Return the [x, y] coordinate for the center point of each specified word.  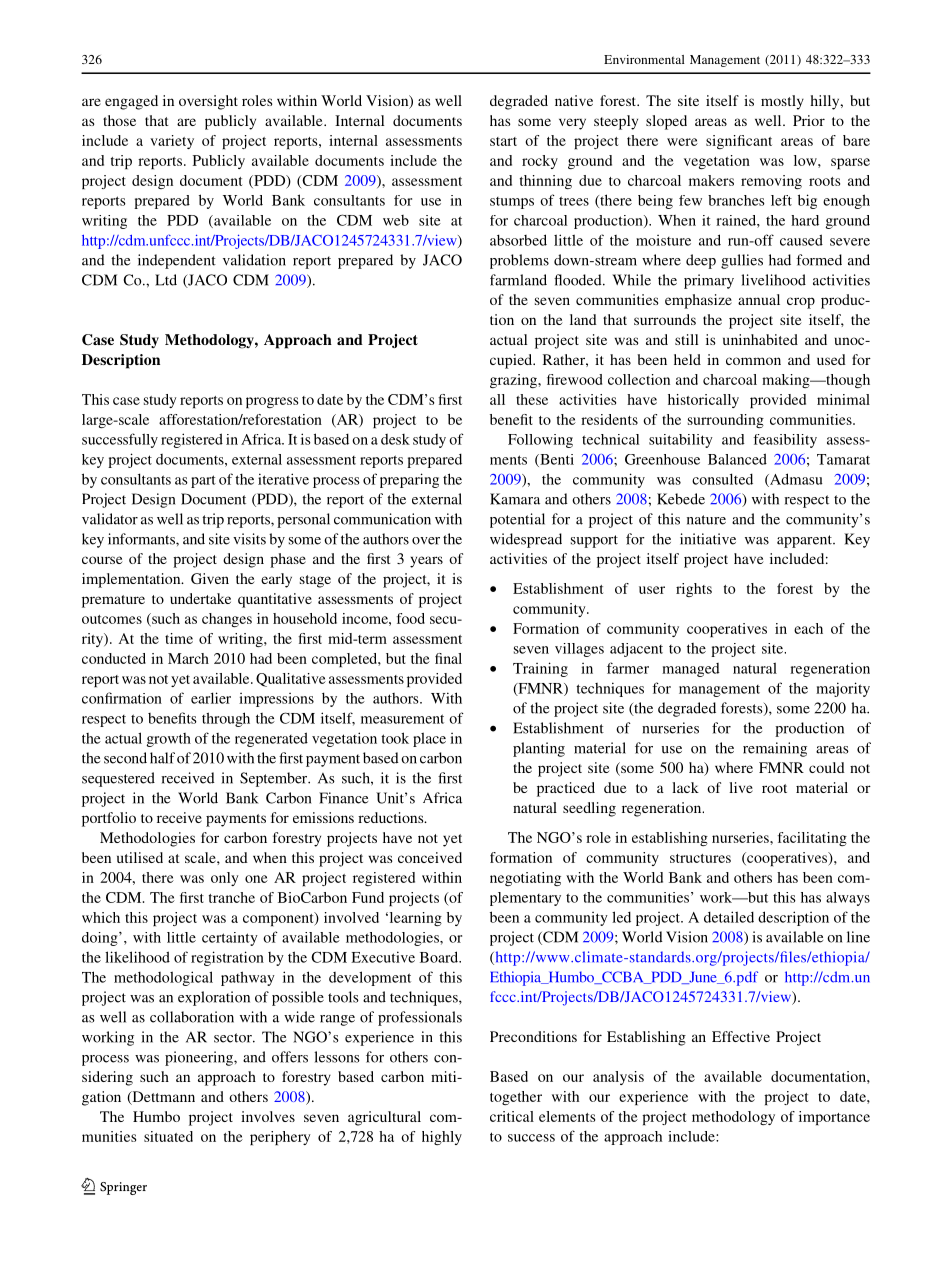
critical [512, 1116]
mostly [782, 102]
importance [834, 1118]
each [808, 628]
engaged [131, 102]
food [411, 618]
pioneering [200, 1058]
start [503, 141]
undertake [200, 598]
